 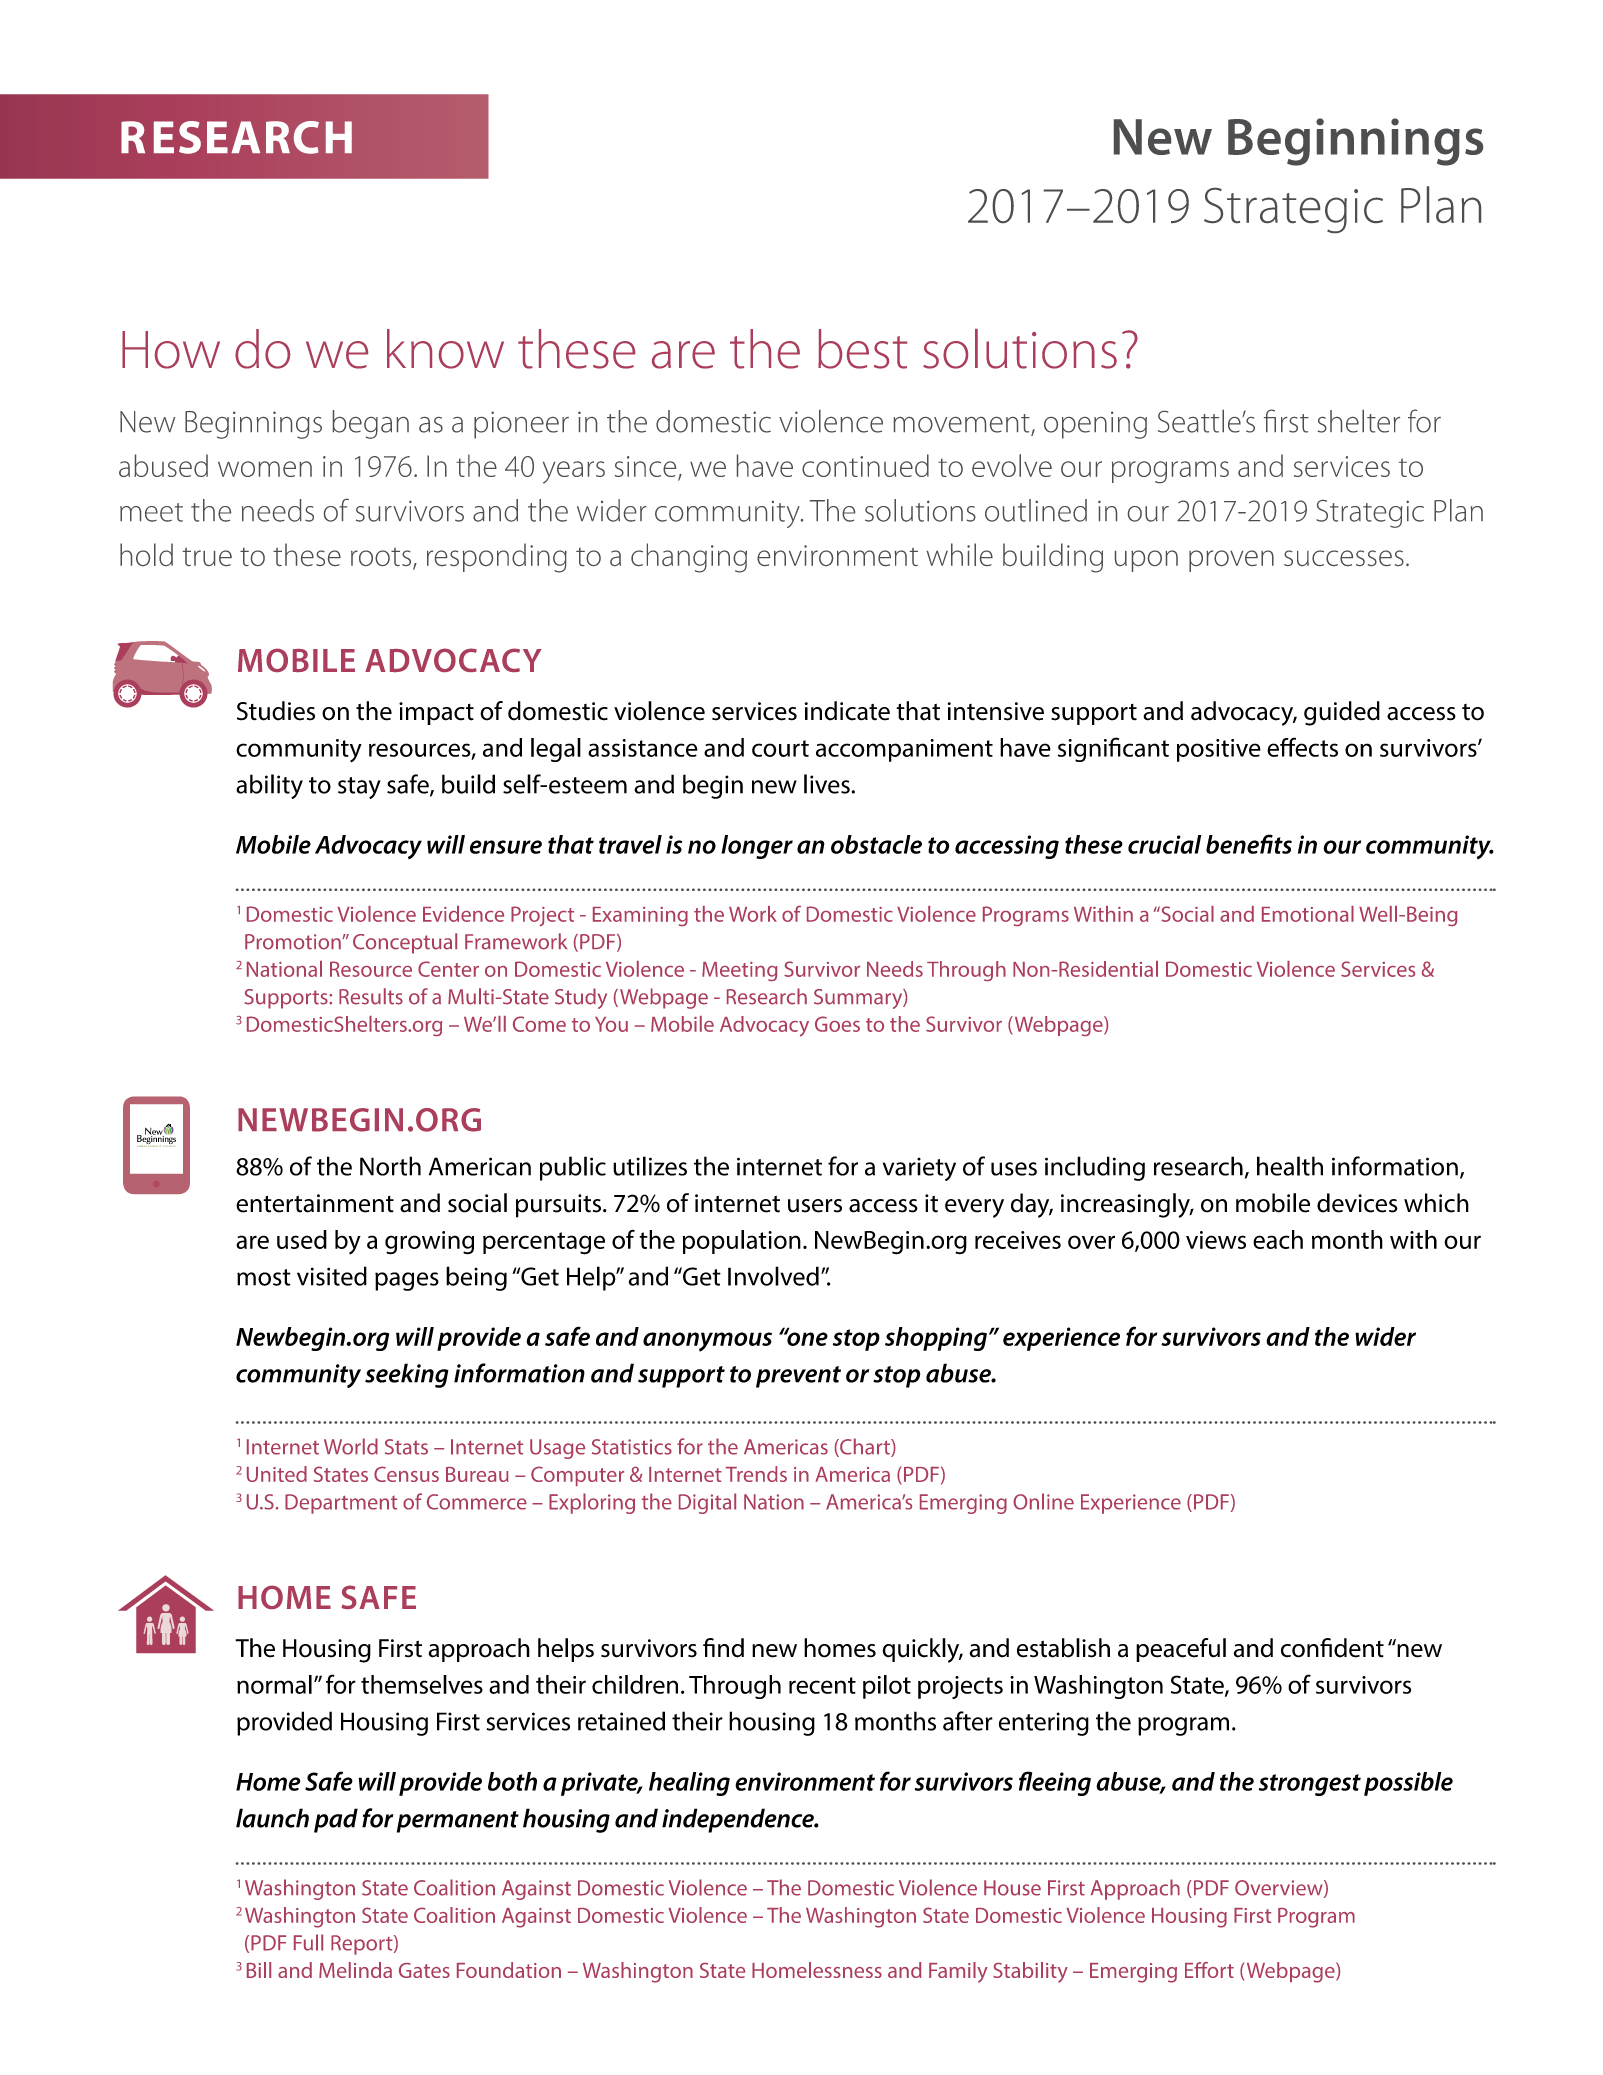 I want to click on best, so click(x=862, y=349).
